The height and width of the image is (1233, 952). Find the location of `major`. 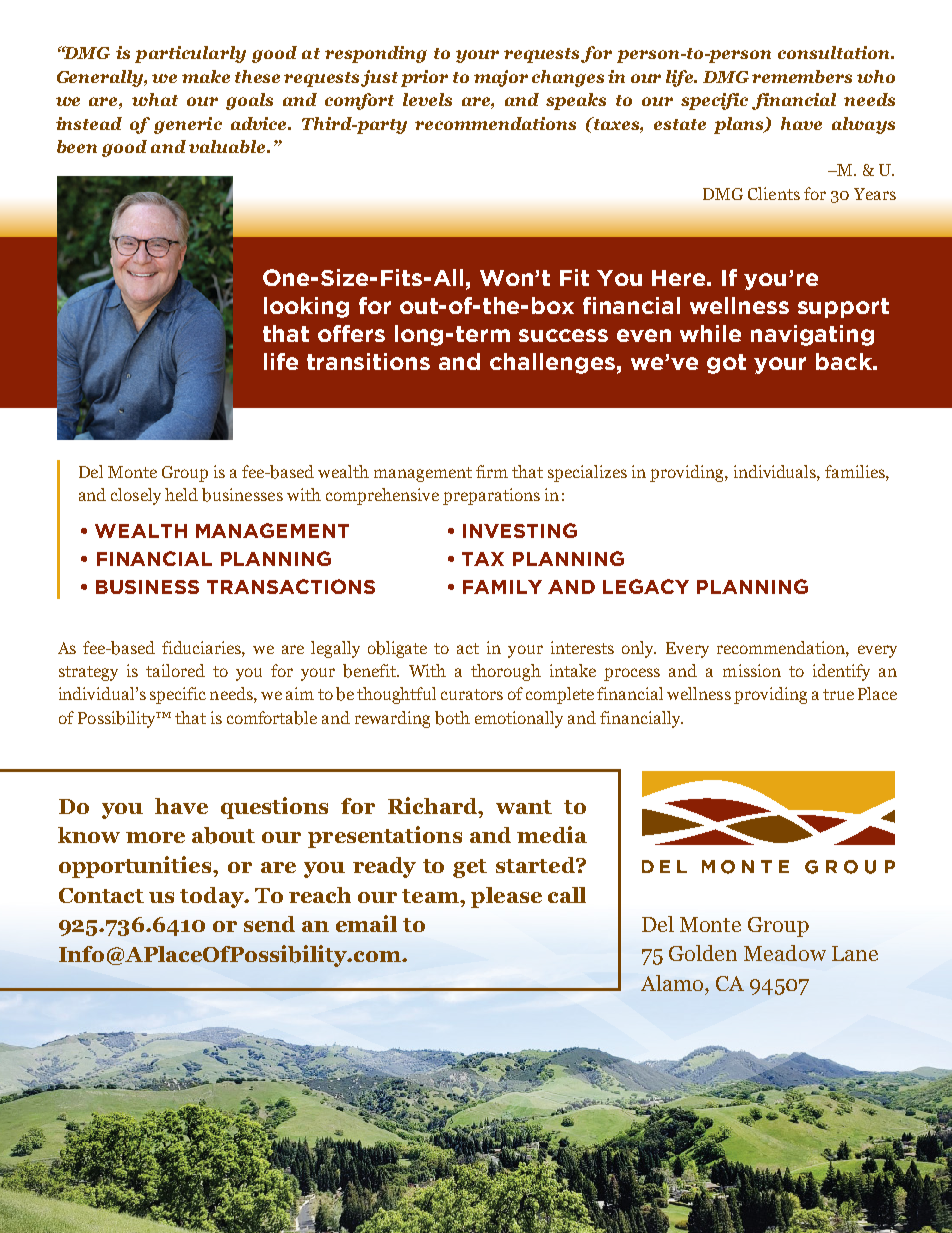

major is located at coordinates (501, 78).
